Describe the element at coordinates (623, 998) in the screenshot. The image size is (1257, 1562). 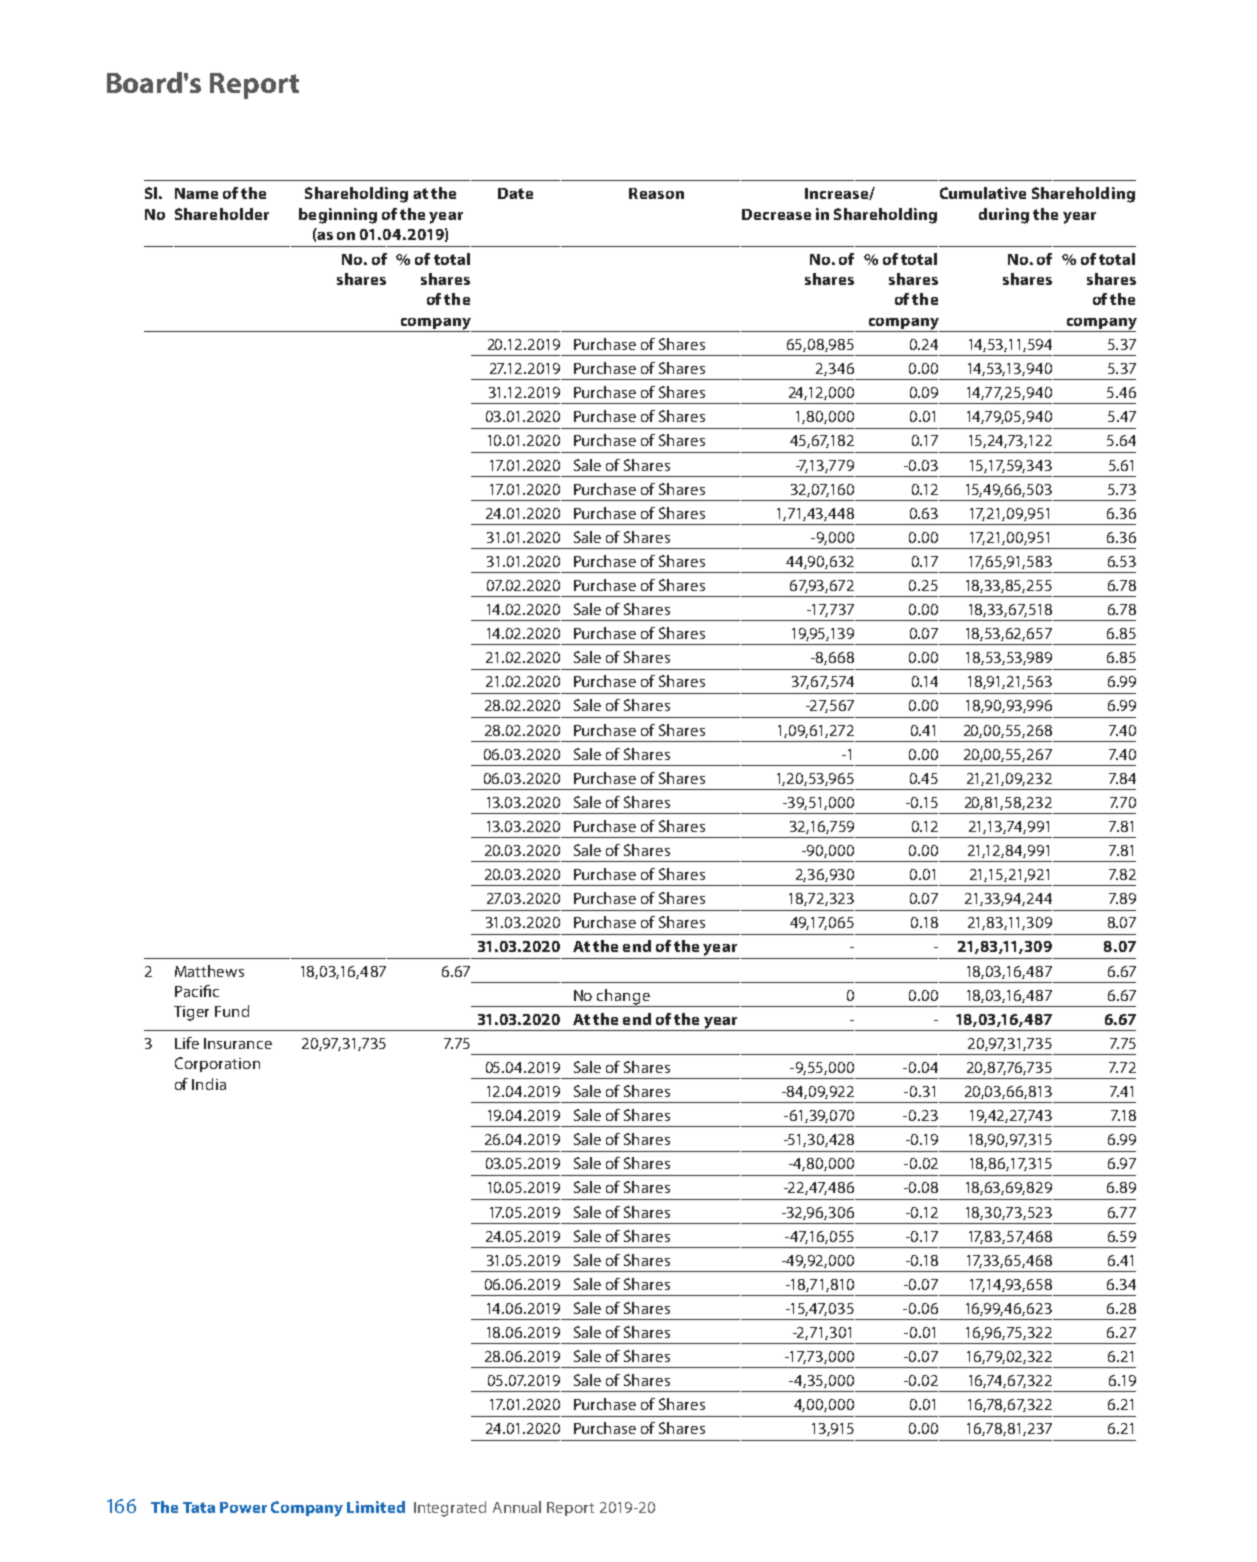
I see `change` at that location.
